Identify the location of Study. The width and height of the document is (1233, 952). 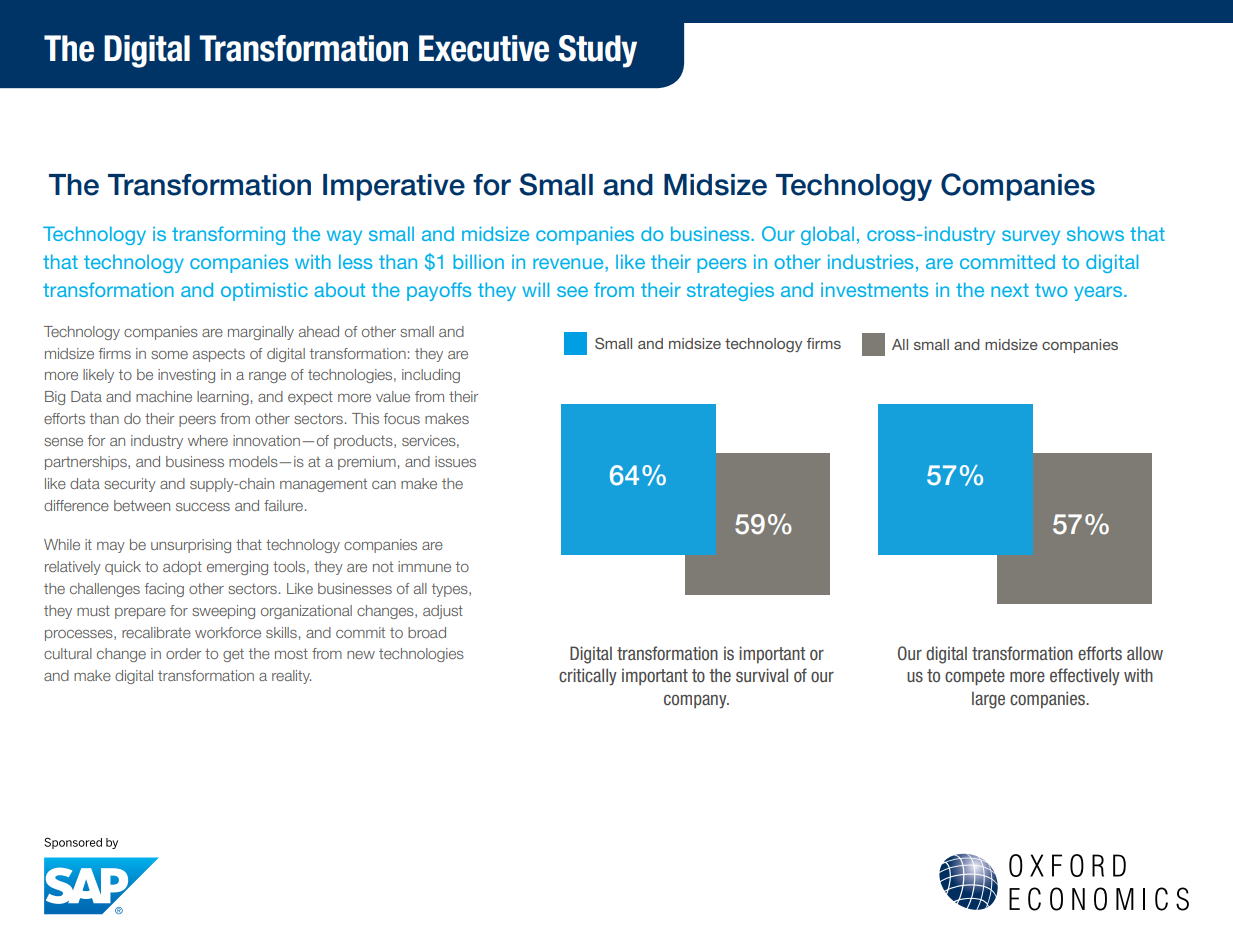
(598, 51).
